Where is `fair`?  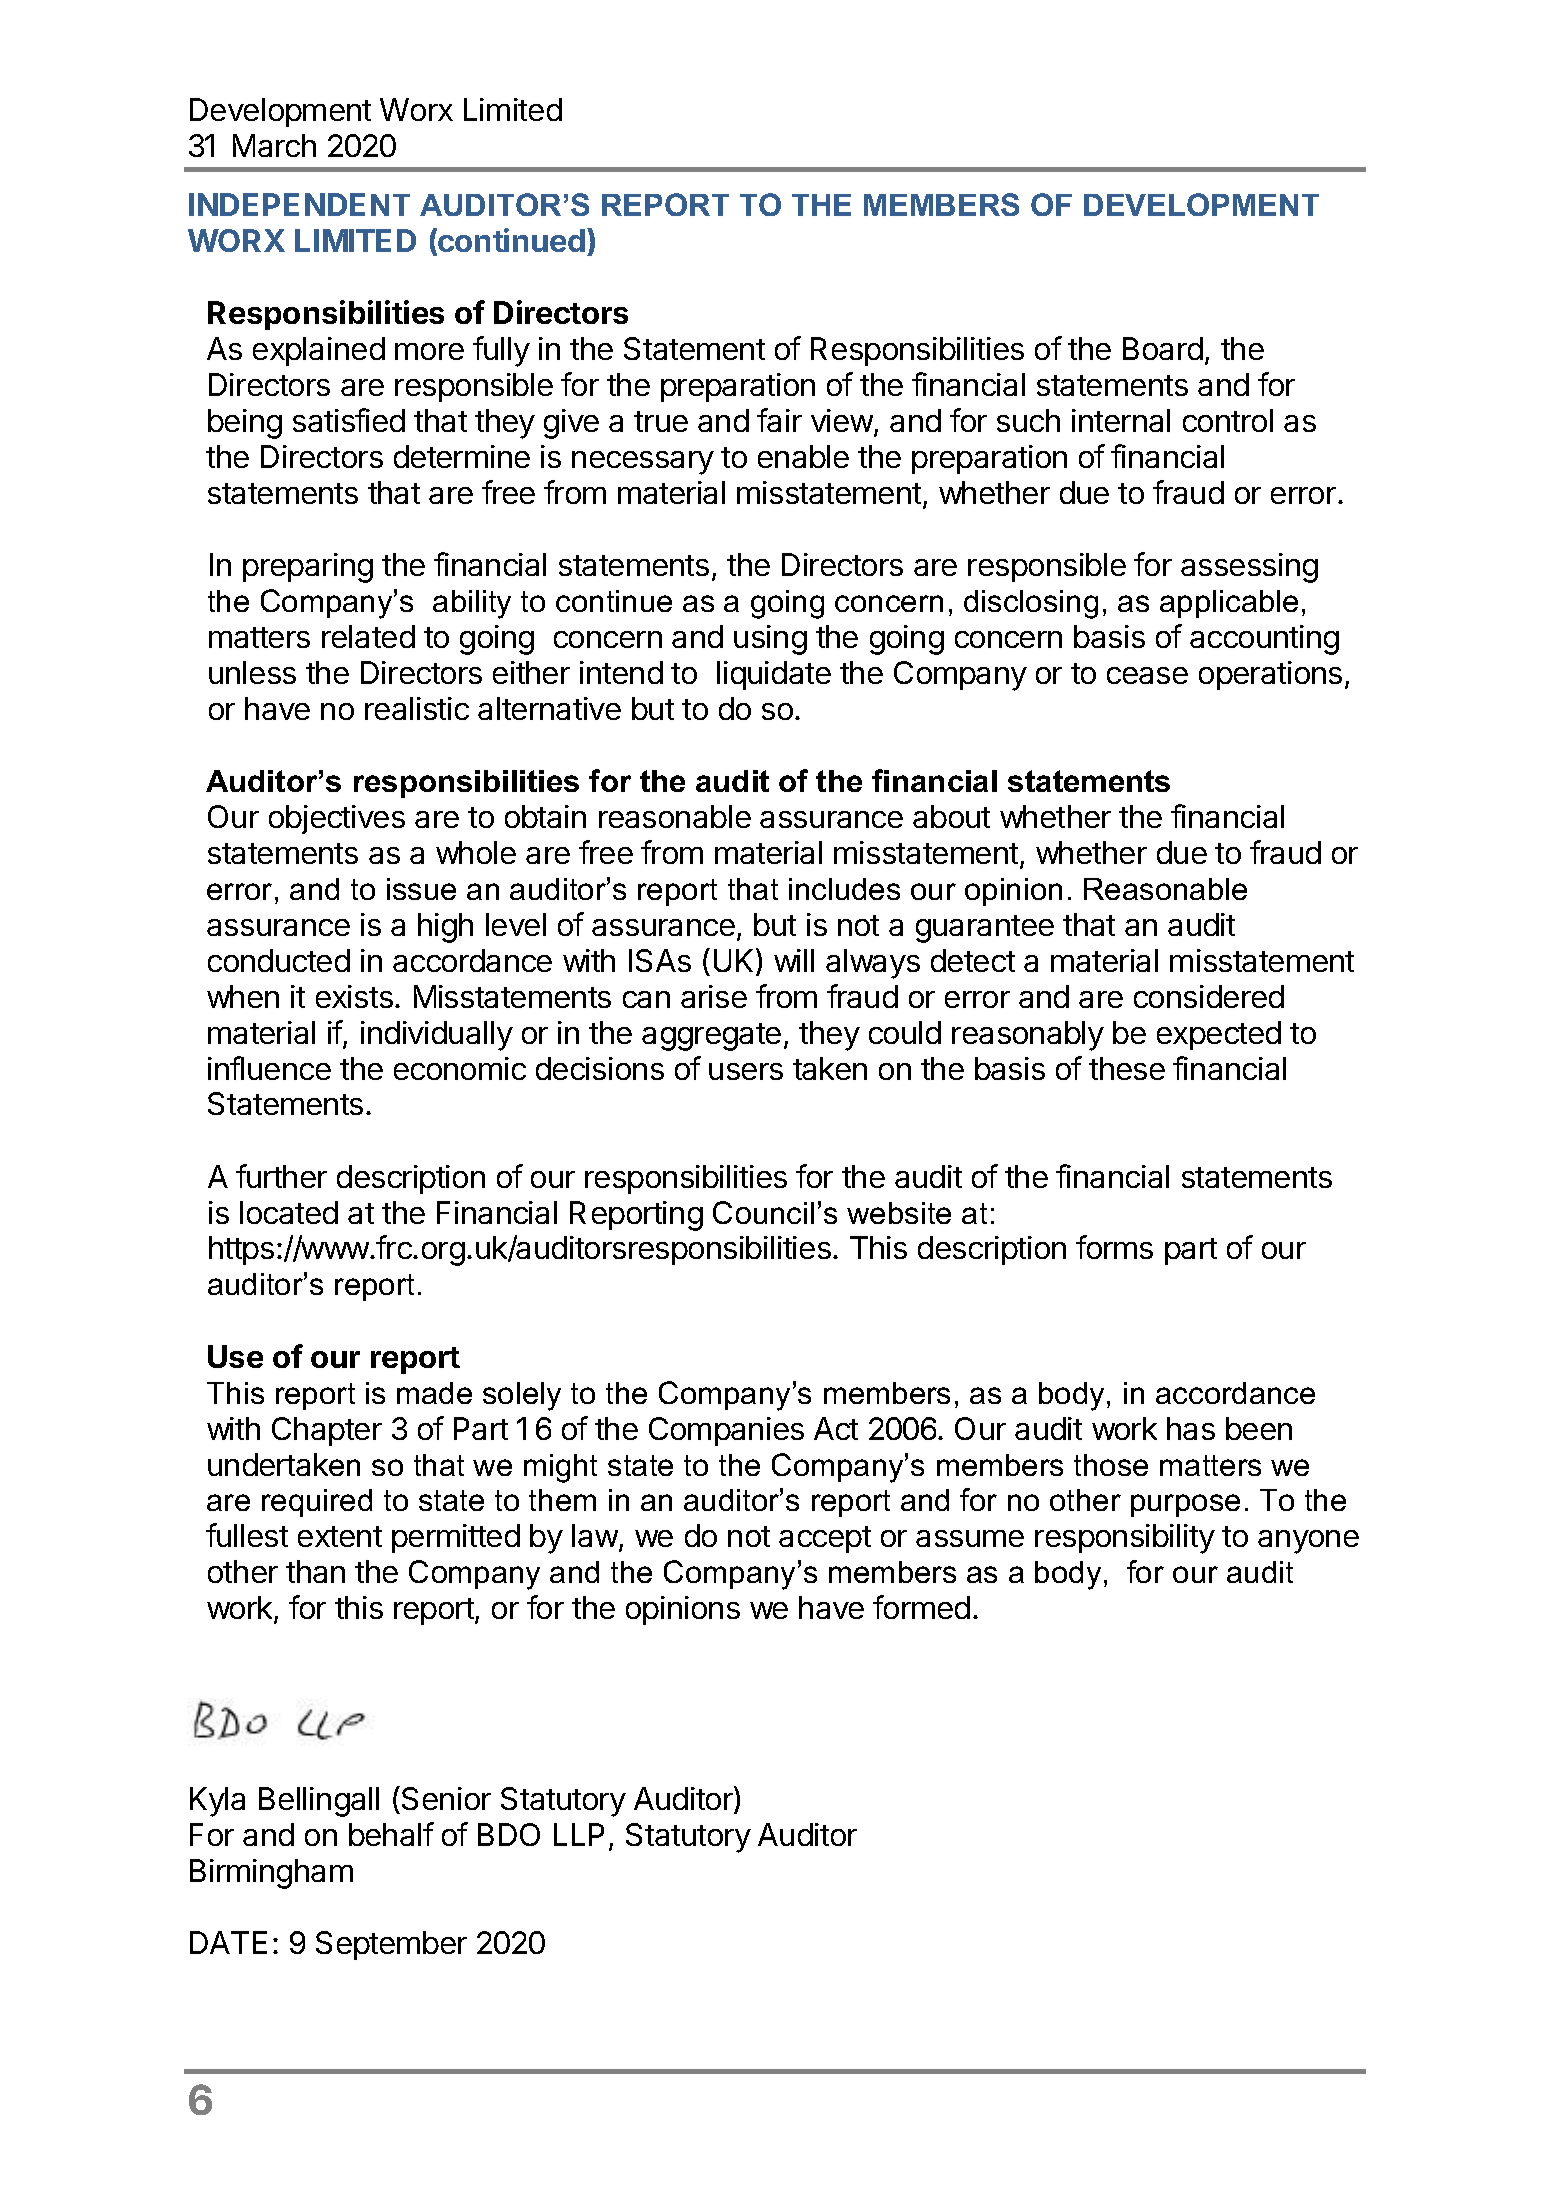
fair is located at coordinates (779, 420).
